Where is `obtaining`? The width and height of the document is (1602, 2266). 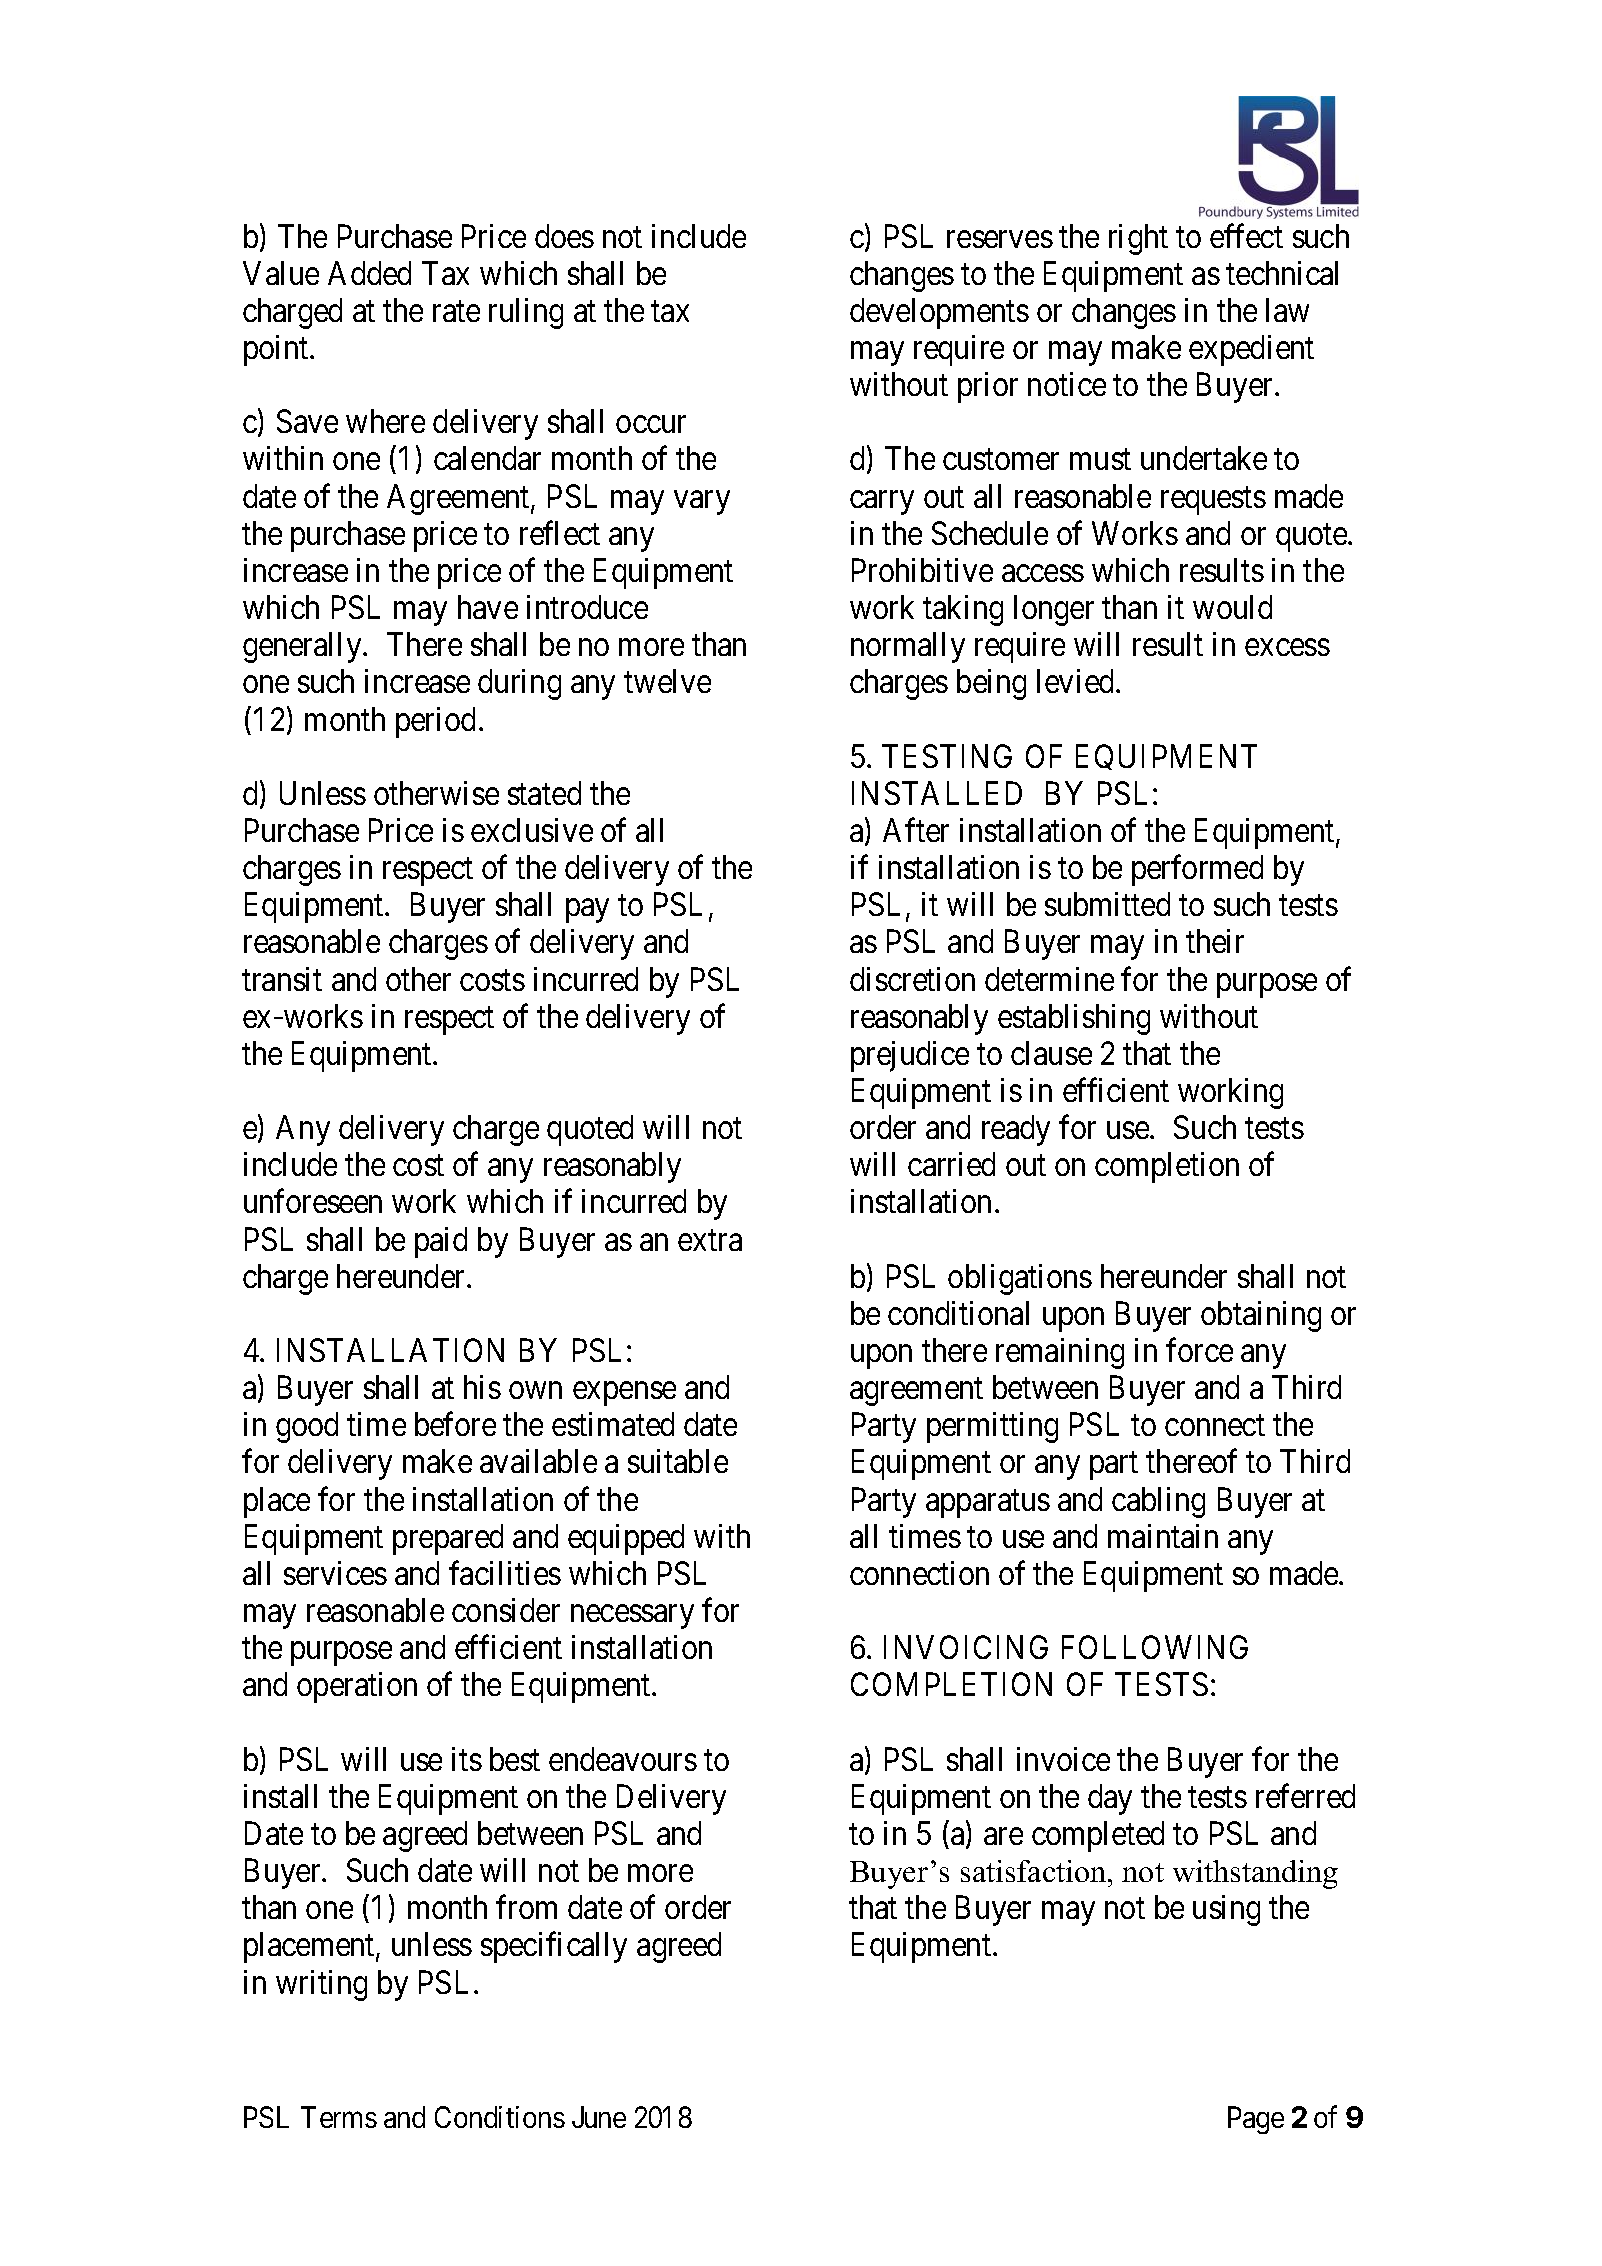 obtaining is located at coordinates (1261, 1316).
